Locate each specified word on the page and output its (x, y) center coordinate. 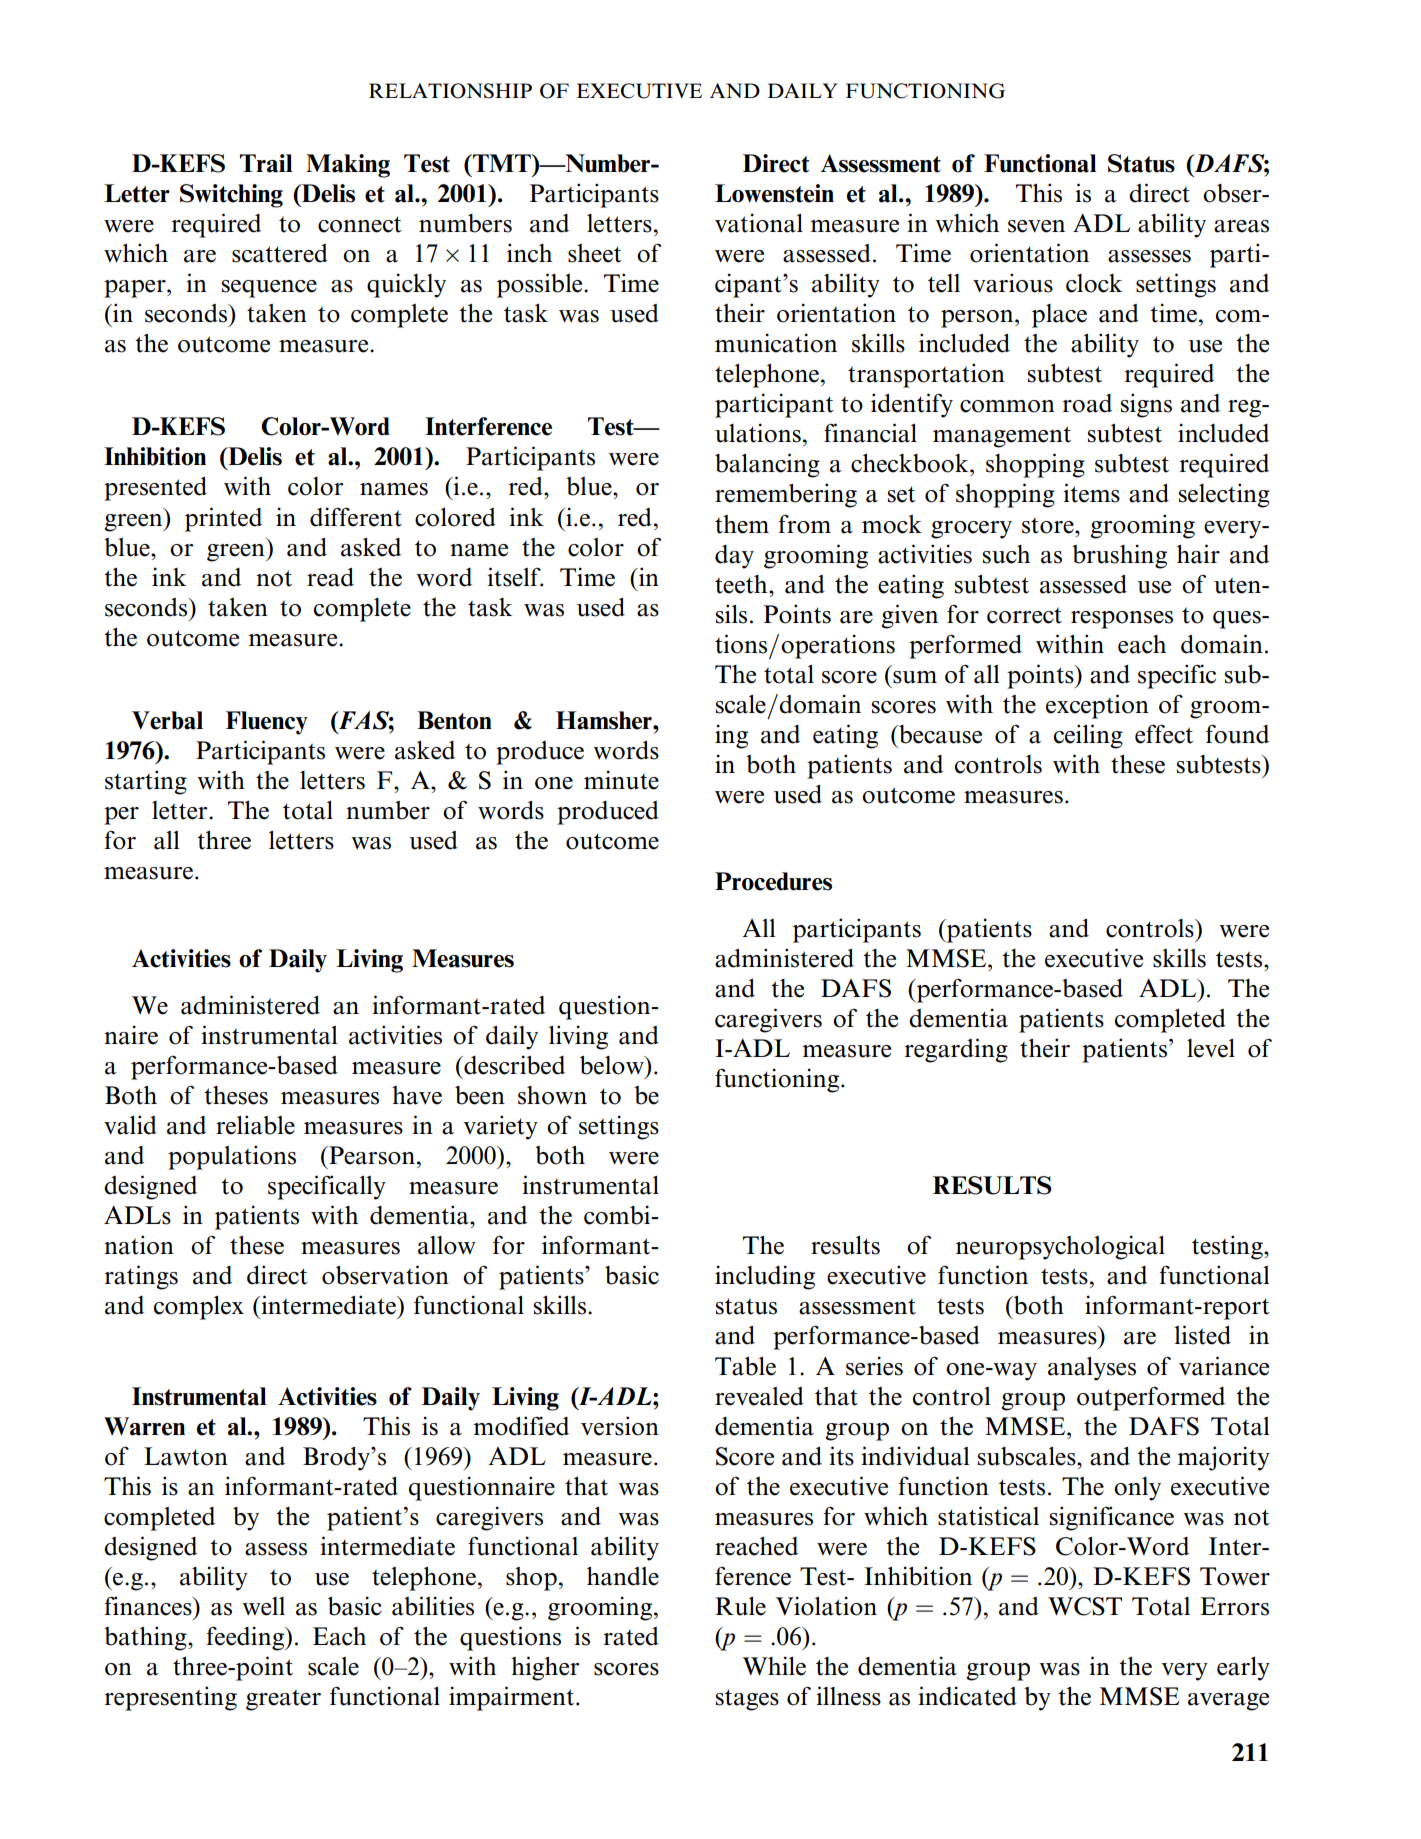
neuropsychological (1060, 1247)
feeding (246, 1638)
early (1243, 1669)
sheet (595, 253)
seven (1036, 226)
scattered (280, 253)
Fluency (266, 723)
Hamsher (605, 720)
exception (1097, 706)
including (765, 1277)
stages (747, 1700)
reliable (255, 1125)
